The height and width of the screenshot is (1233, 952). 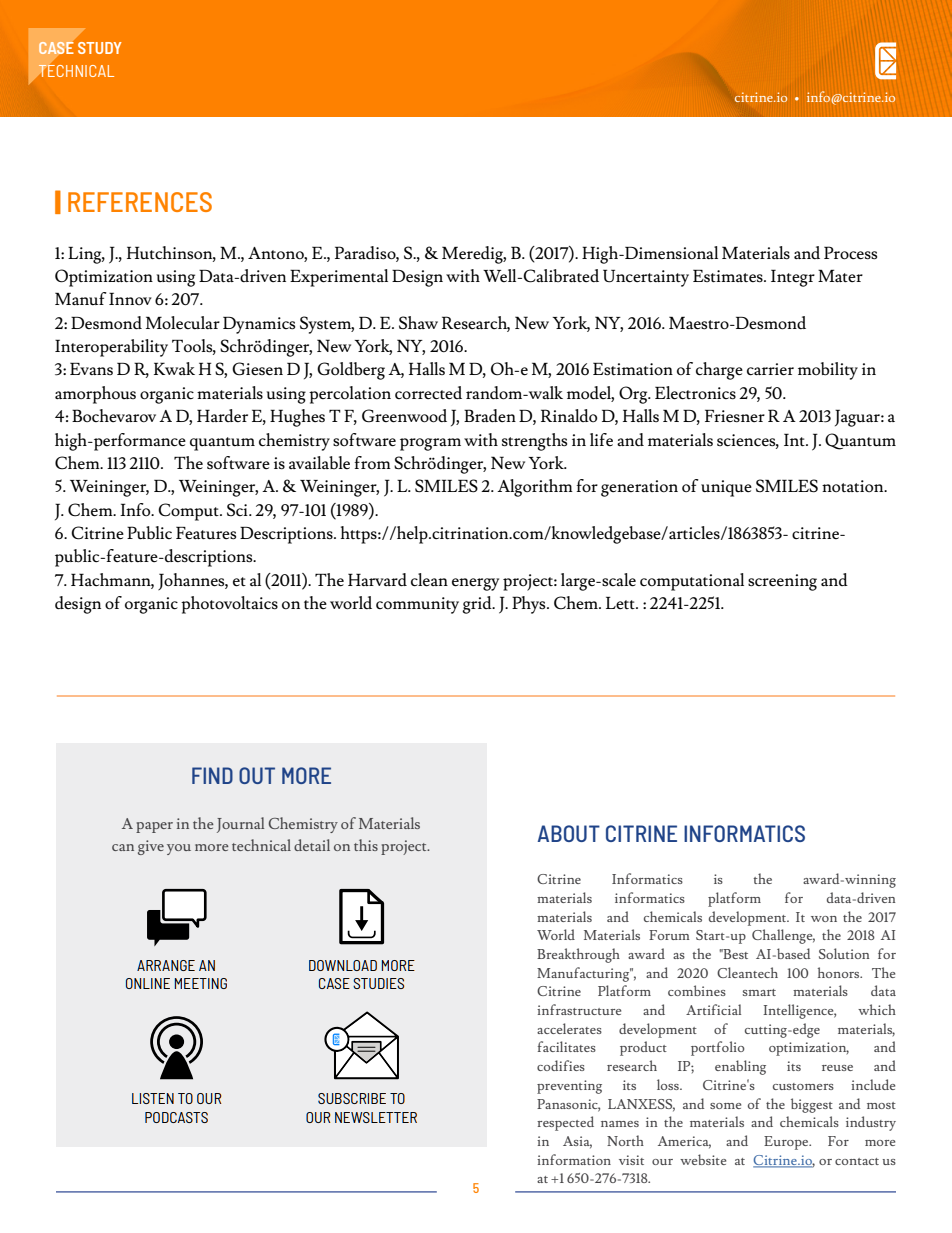 What do you see at coordinates (535, 488) in the screenshot?
I see `Algorithm` at bounding box center [535, 488].
